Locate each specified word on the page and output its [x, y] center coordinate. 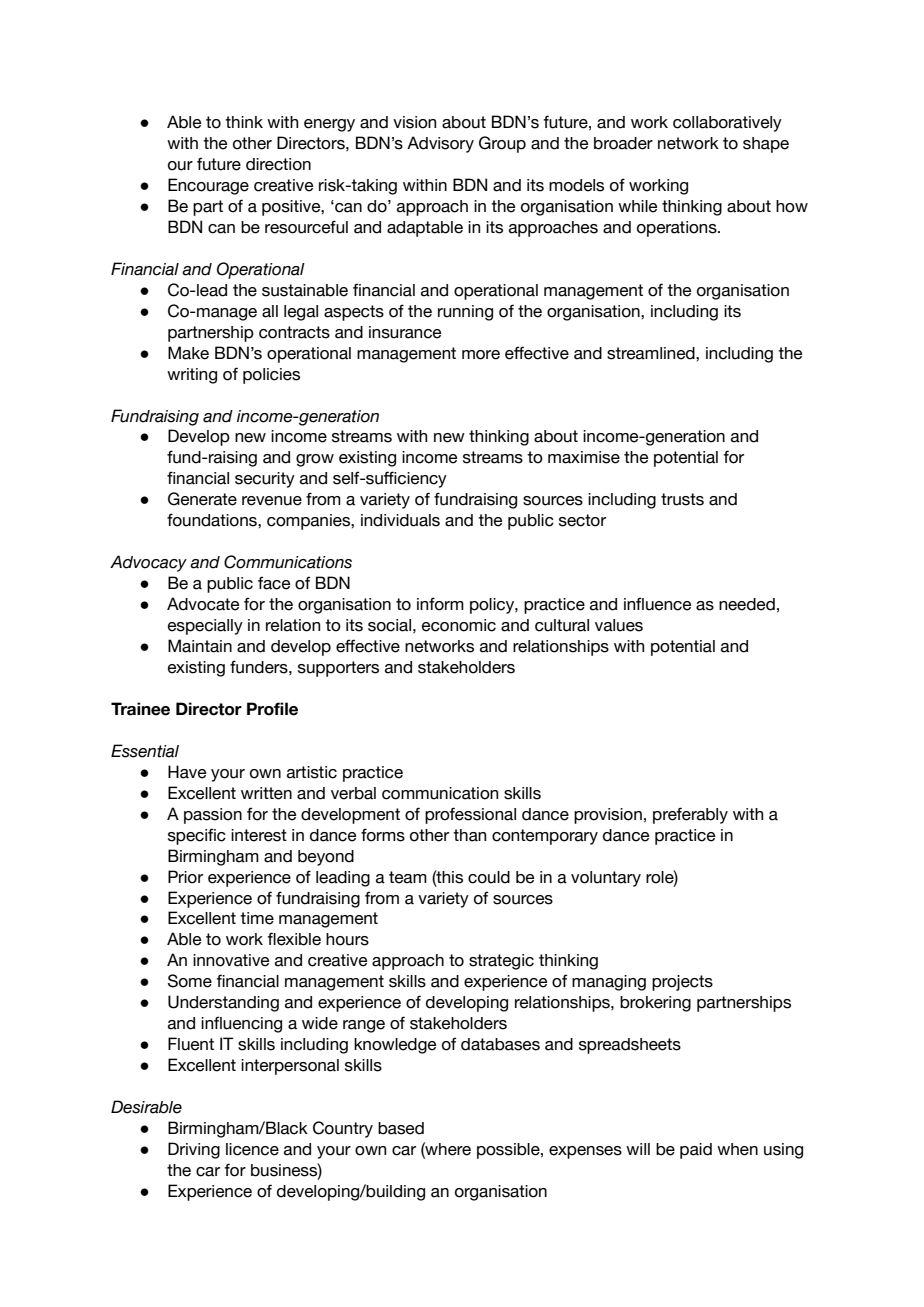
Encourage [208, 186]
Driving [194, 1150]
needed [747, 604]
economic [459, 625]
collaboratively [727, 124]
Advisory [440, 144]
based [401, 1128]
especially [205, 627]
